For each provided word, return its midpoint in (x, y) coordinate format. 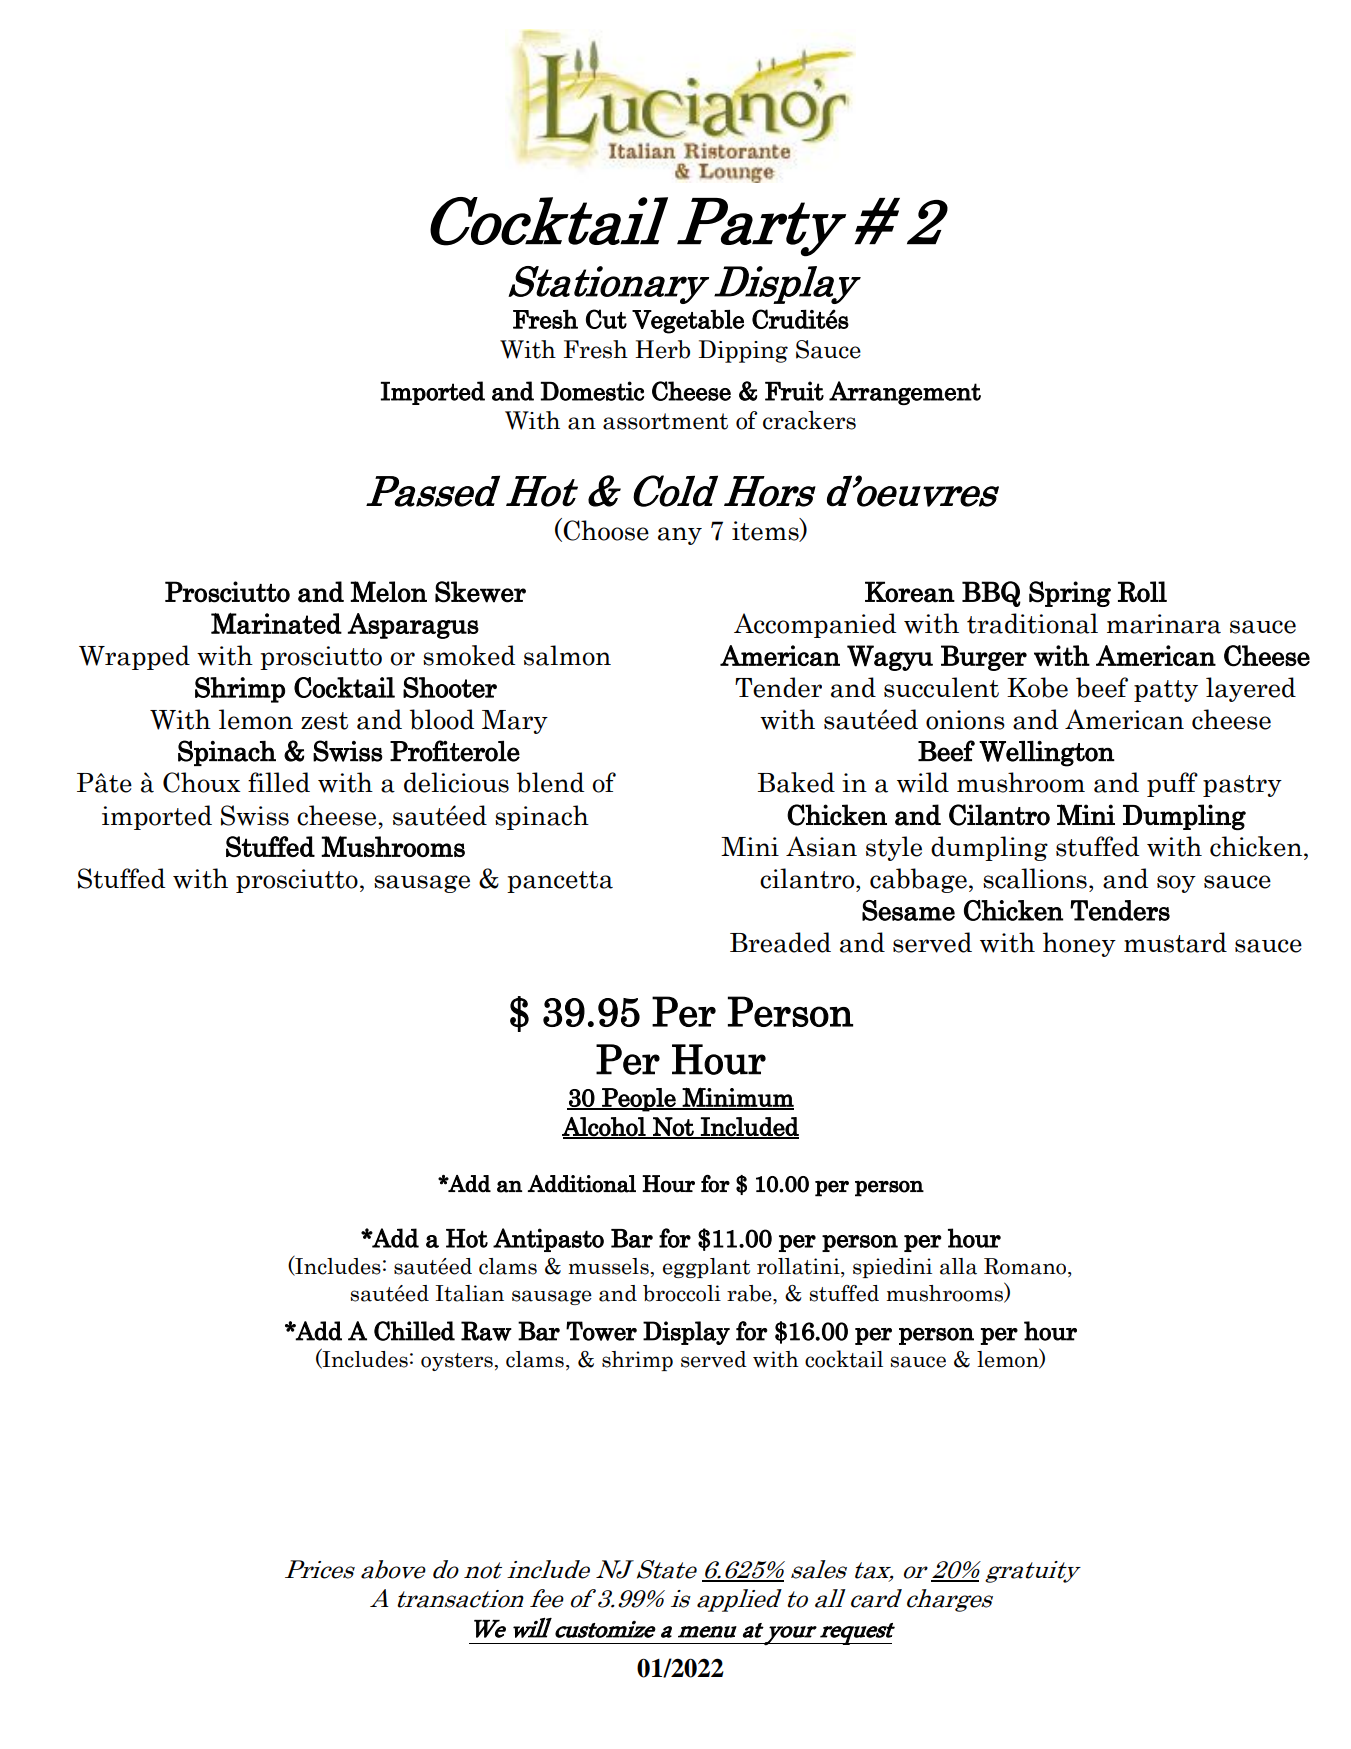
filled (279, 782)
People (639, 1100)
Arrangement (905, 393)
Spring (1070, 594)
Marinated (276, 623)
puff (1172, 784)
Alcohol (605, 1127)
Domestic (592, 391)
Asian (821, 846)
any (680, 536)
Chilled (414, 1331)
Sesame (908, 910)
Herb (662, 349)
